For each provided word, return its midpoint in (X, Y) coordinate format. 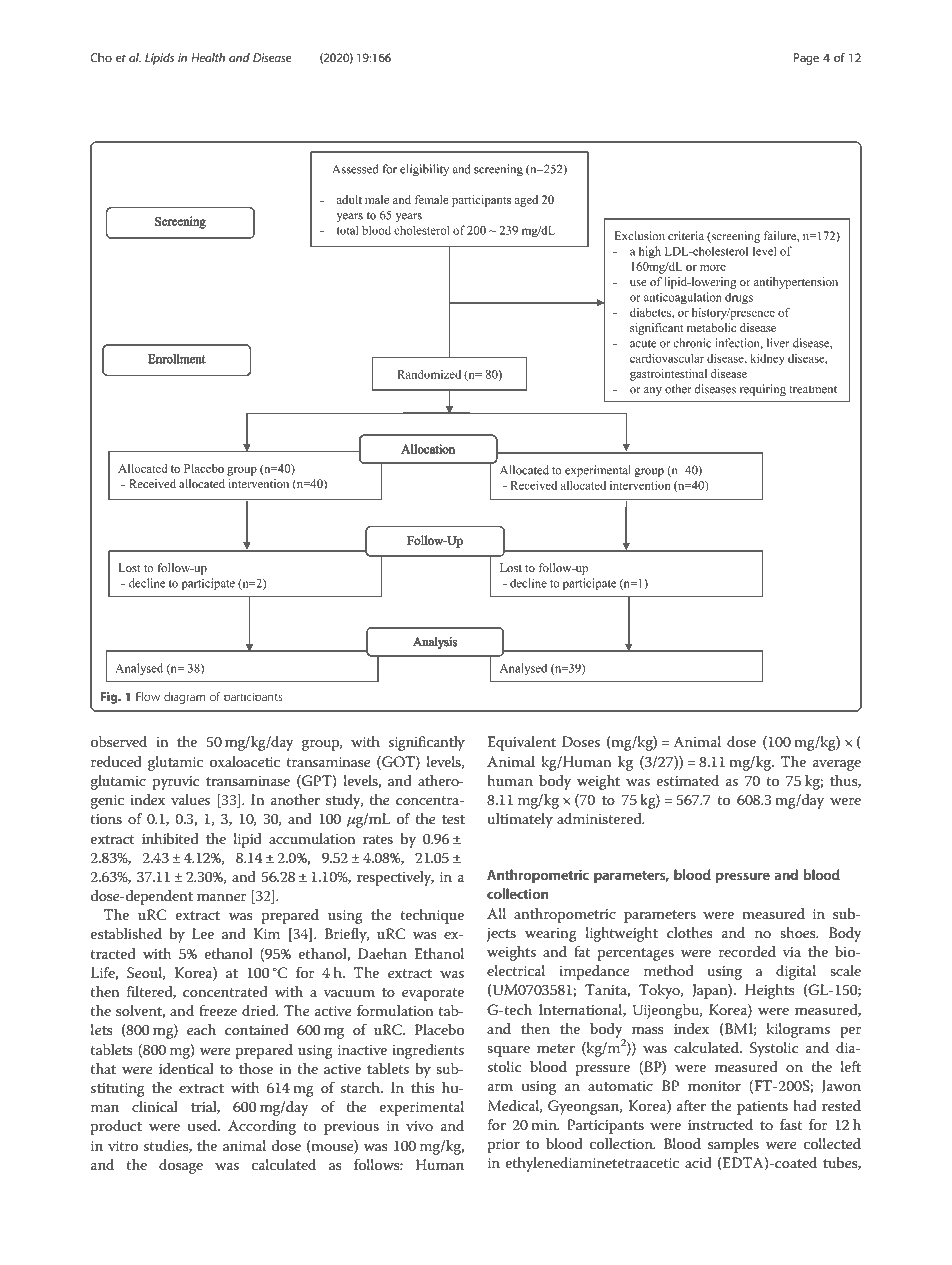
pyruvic (176, 783)
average (837, 765)
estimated (688, 780)
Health (208, 57)
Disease (272, 57)
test (453, 819)
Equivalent (521, 743)
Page (806, 59)
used (204, 1125)
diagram (185, 698)
